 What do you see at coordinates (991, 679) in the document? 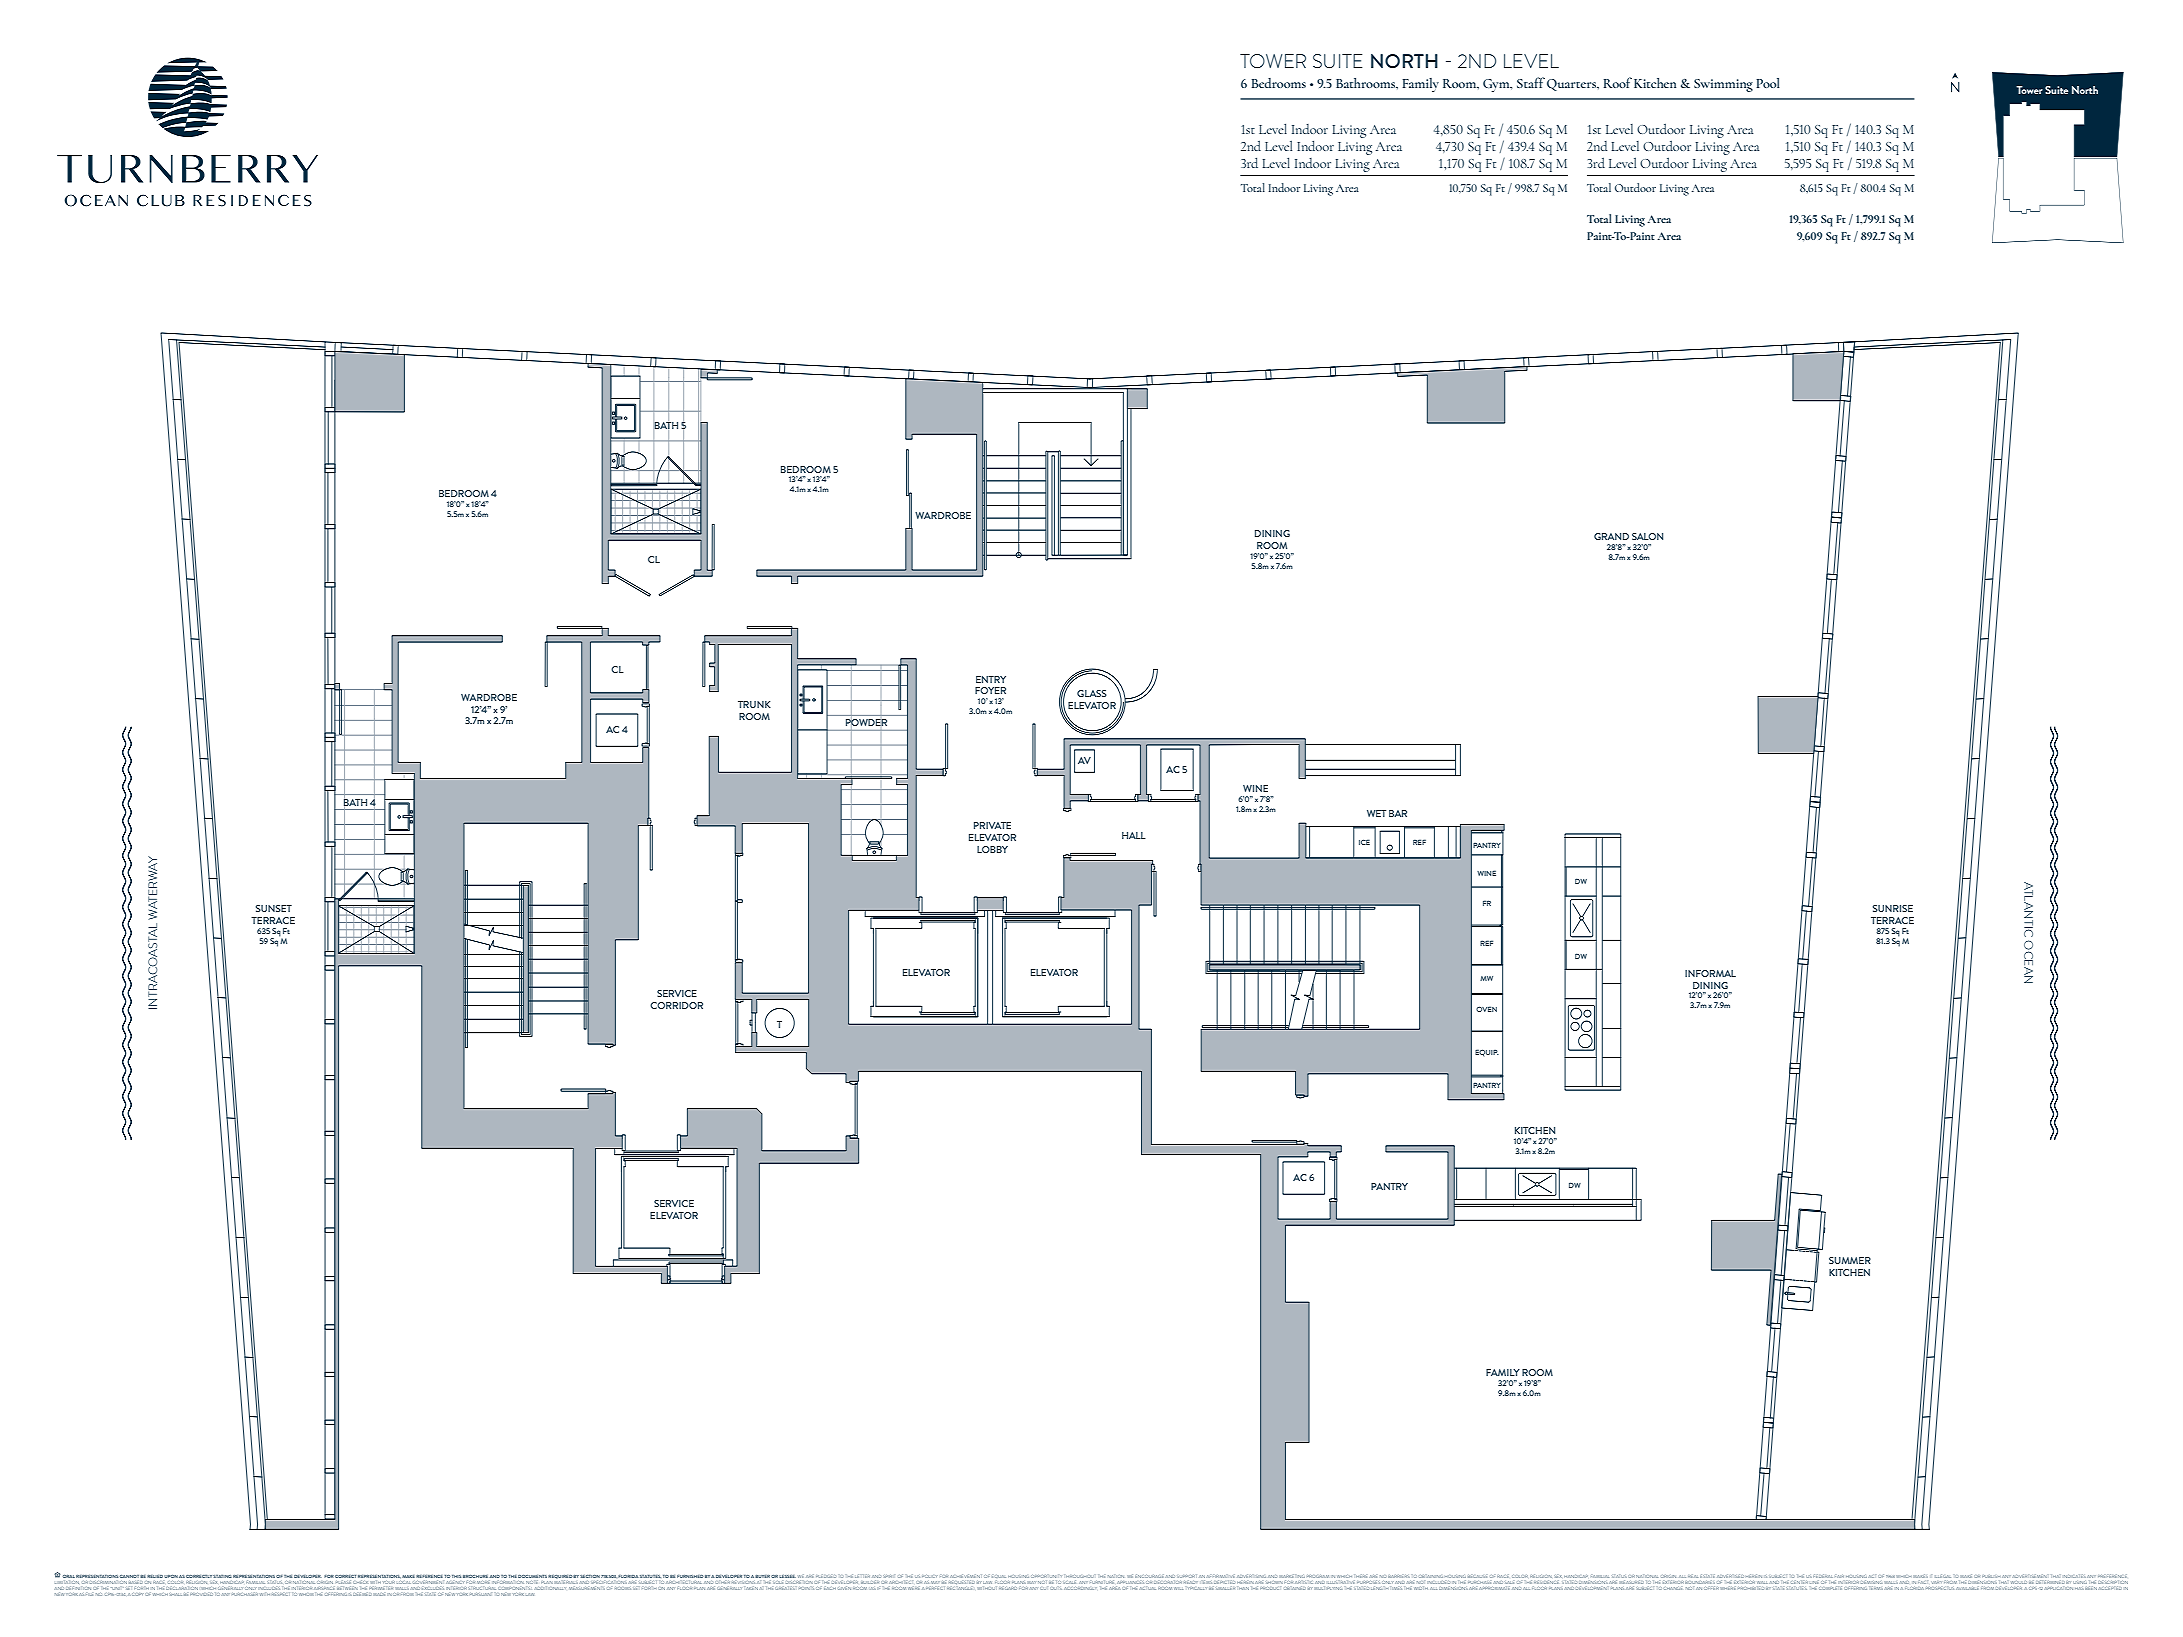
I see `ENTRY` at bounding box center [991, 679].
